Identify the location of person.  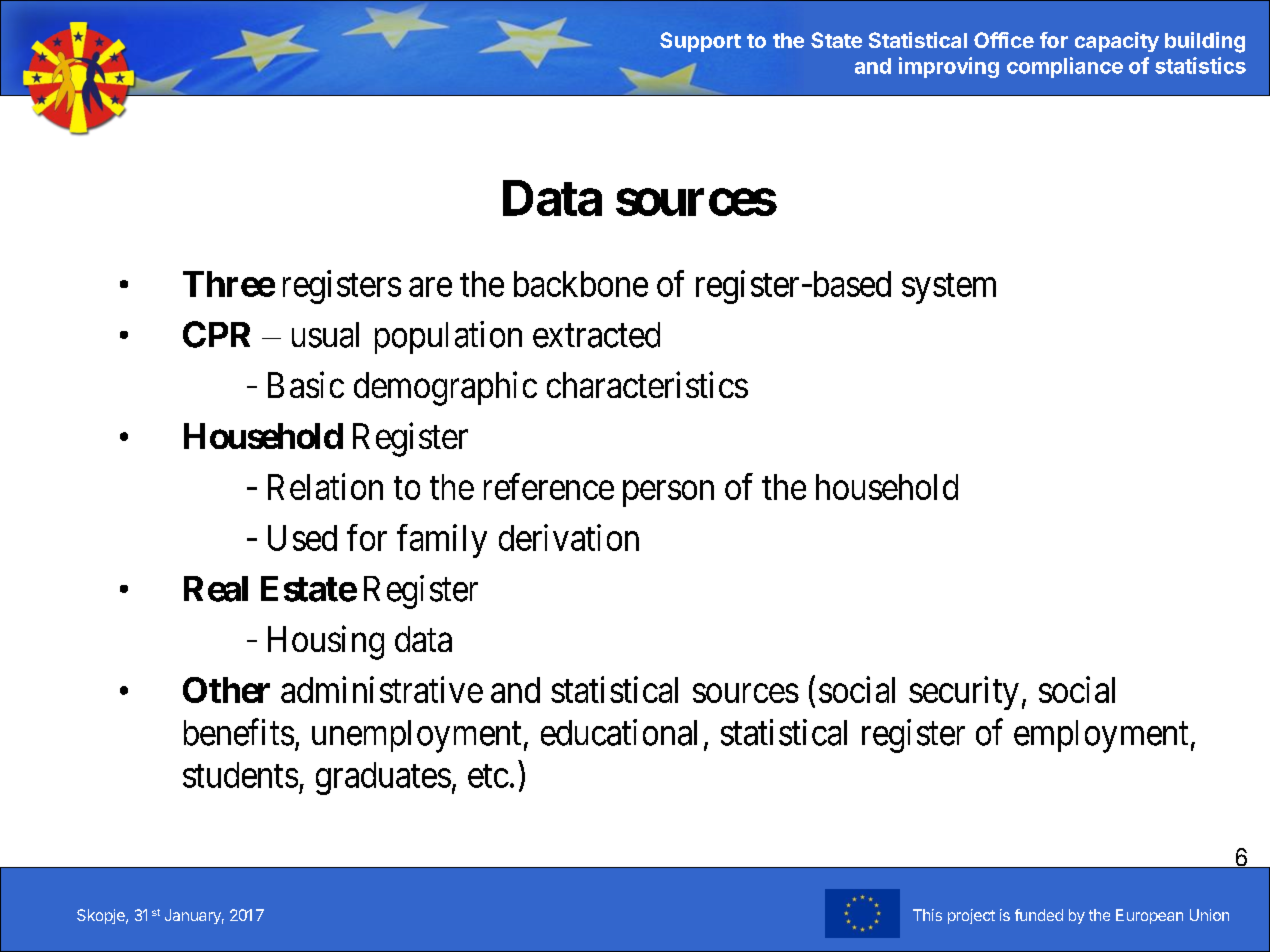
(668, 494).
